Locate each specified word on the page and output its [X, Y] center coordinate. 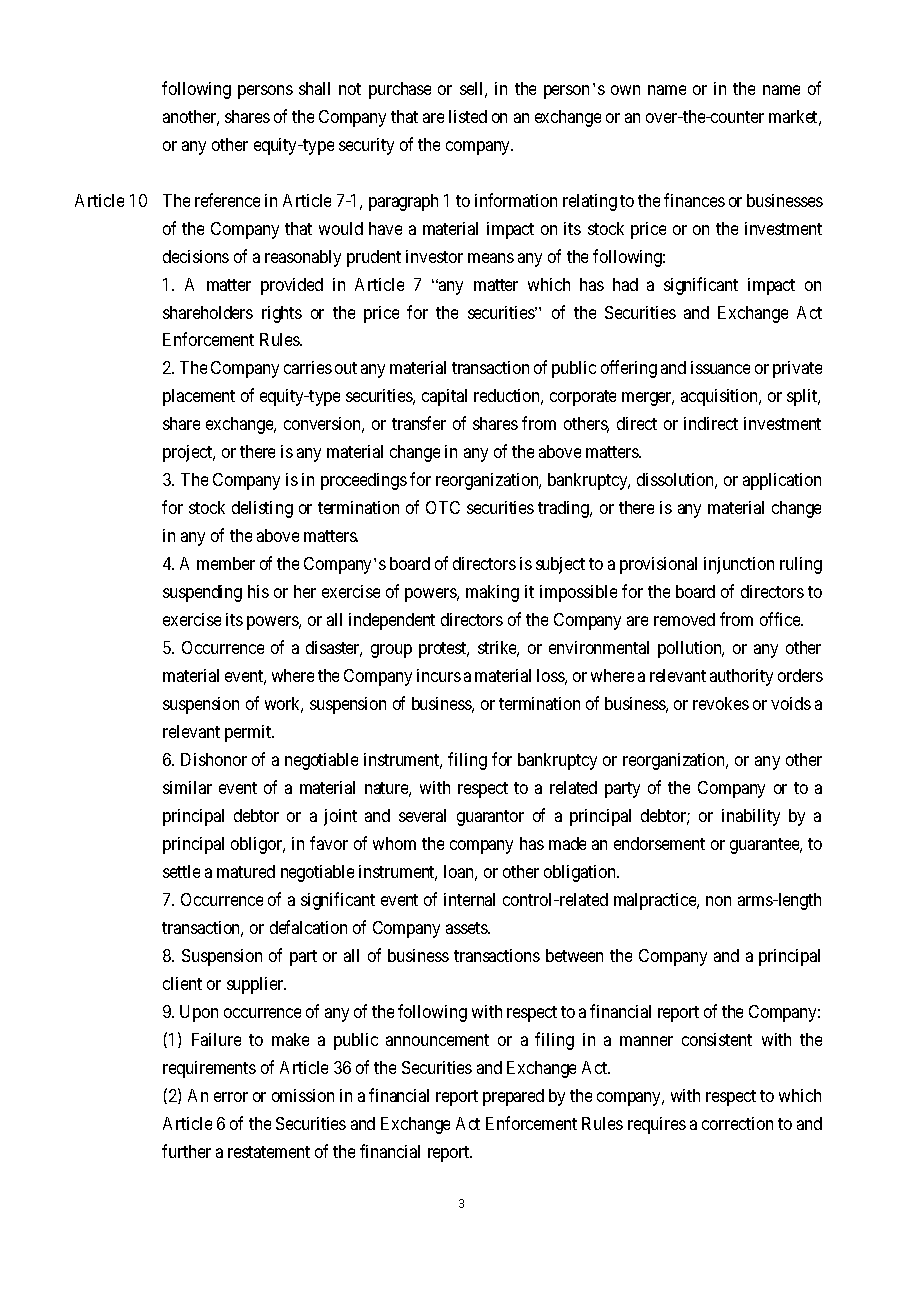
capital [444, 397]
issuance [720, 367]
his [258, 591]
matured [246, 871]
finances [694, 200]
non [718, 901]
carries [308, 367]
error [231, 1097]
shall [314, 88]
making [492, 593]
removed [684, 619]
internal [469, 899]
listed [468, 116]
